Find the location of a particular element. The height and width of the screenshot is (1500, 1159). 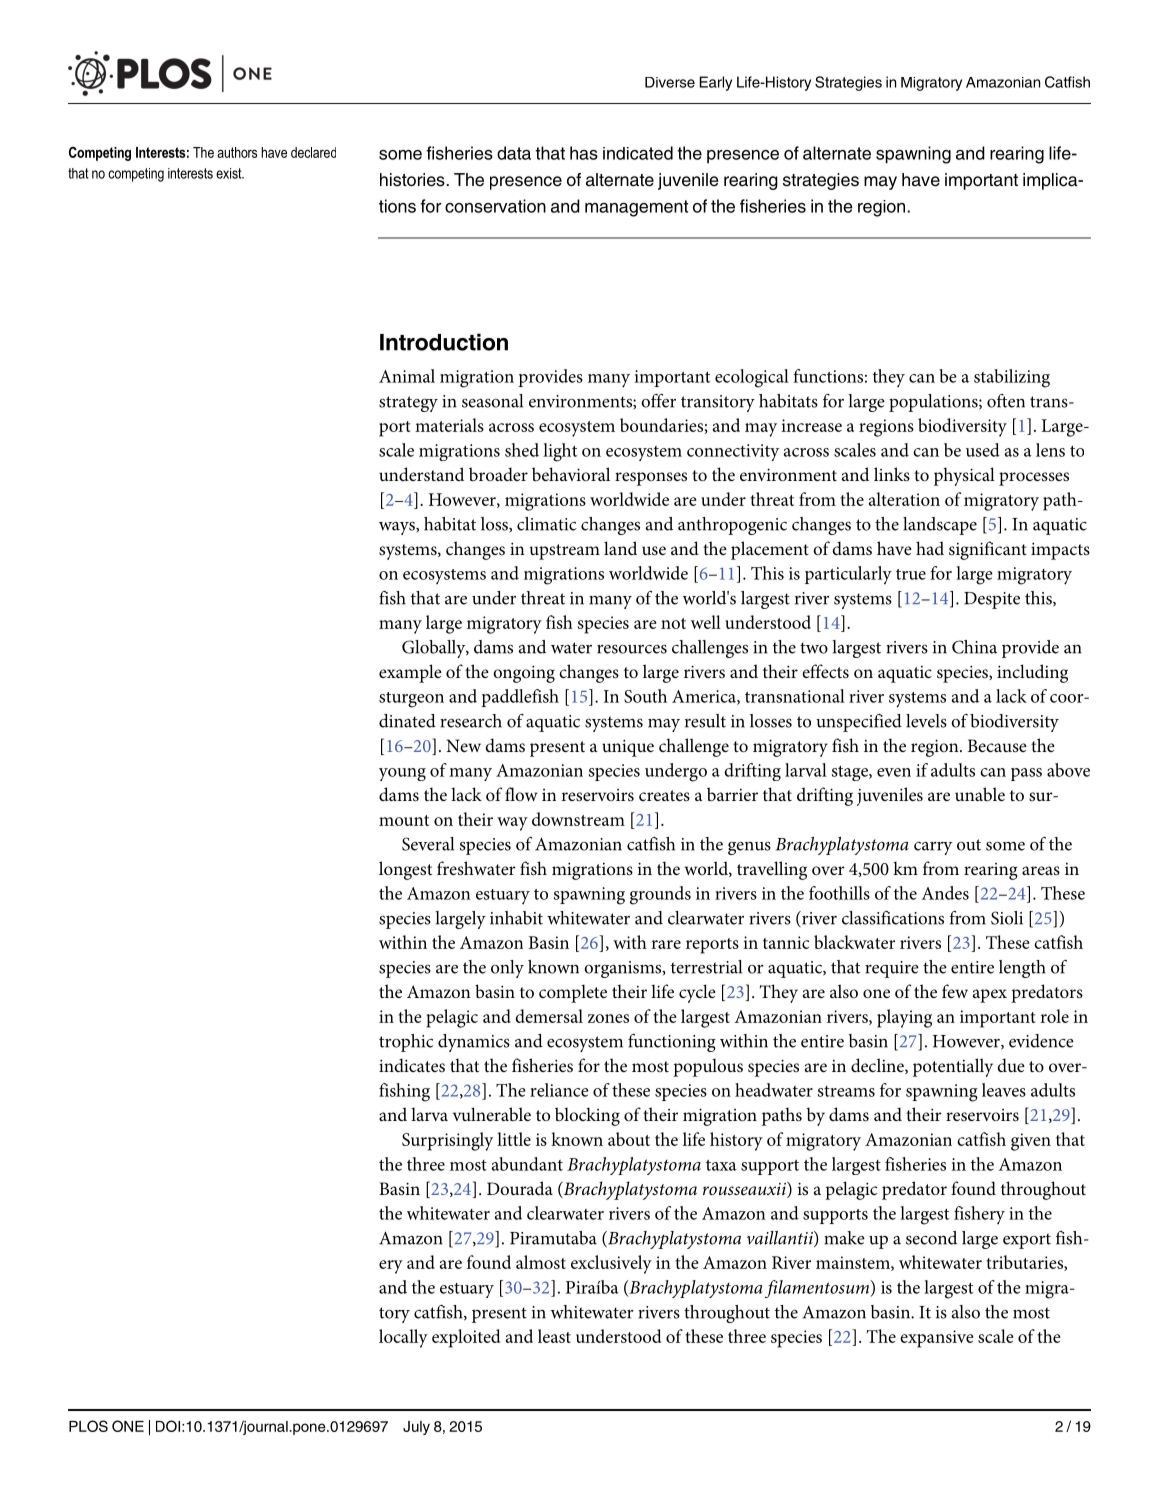

has is located at coordinates (584, 153).
